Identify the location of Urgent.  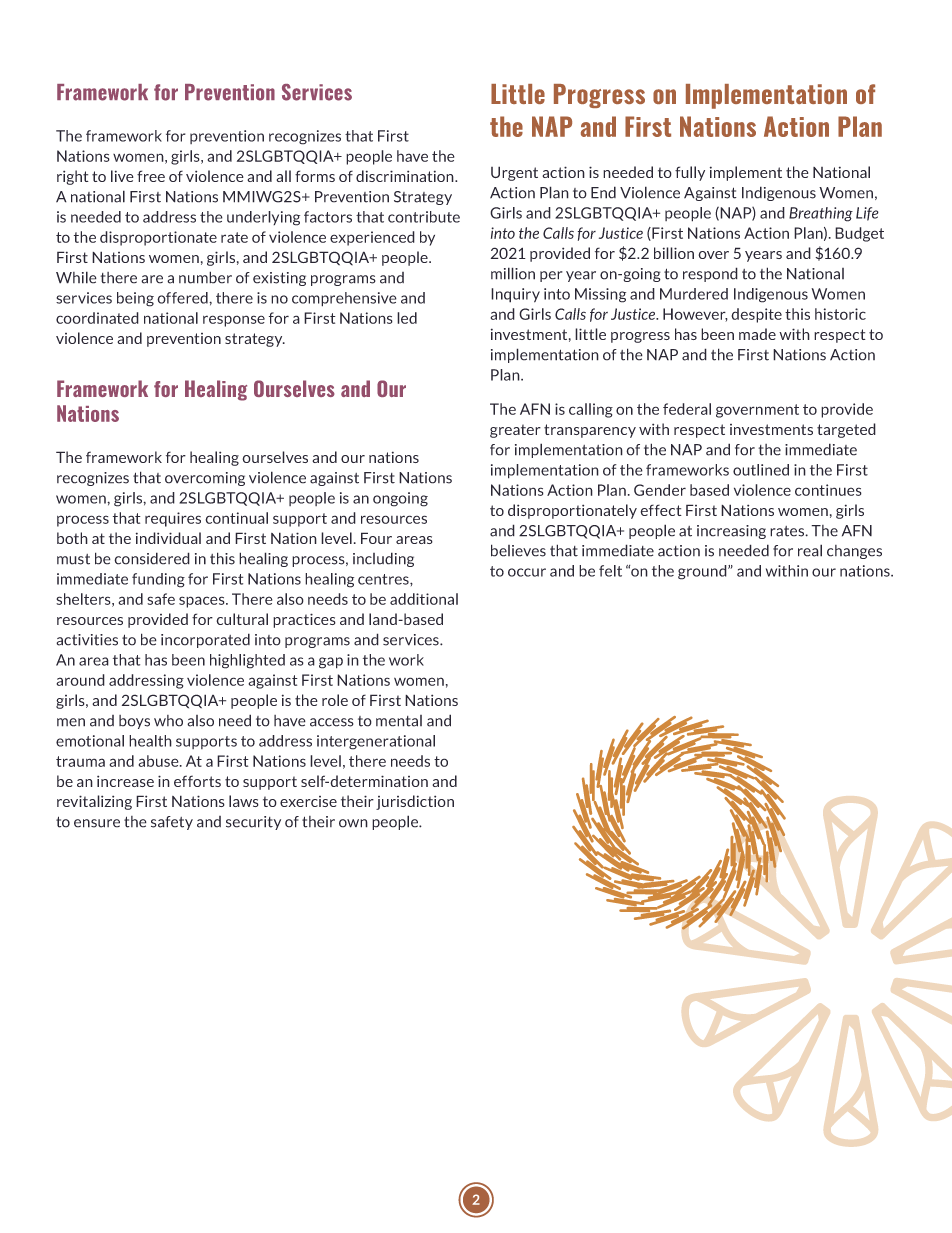
(514, 173).
